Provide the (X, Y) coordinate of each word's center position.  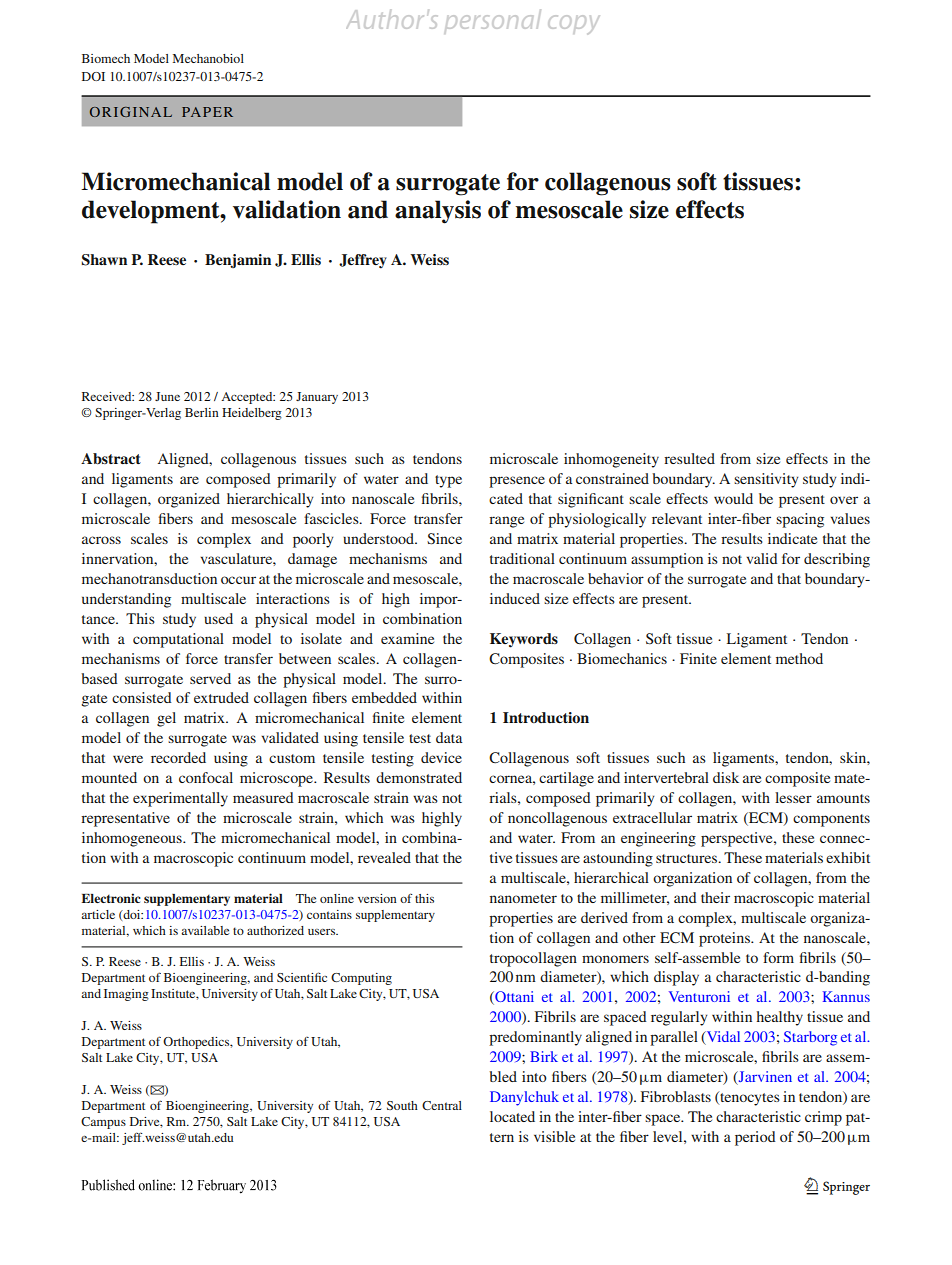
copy (573, 24)
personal (493, 20)
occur (238, 580)
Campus (103, 1123)
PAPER (207, 112)
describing (837, 560)
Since (444, 539)
